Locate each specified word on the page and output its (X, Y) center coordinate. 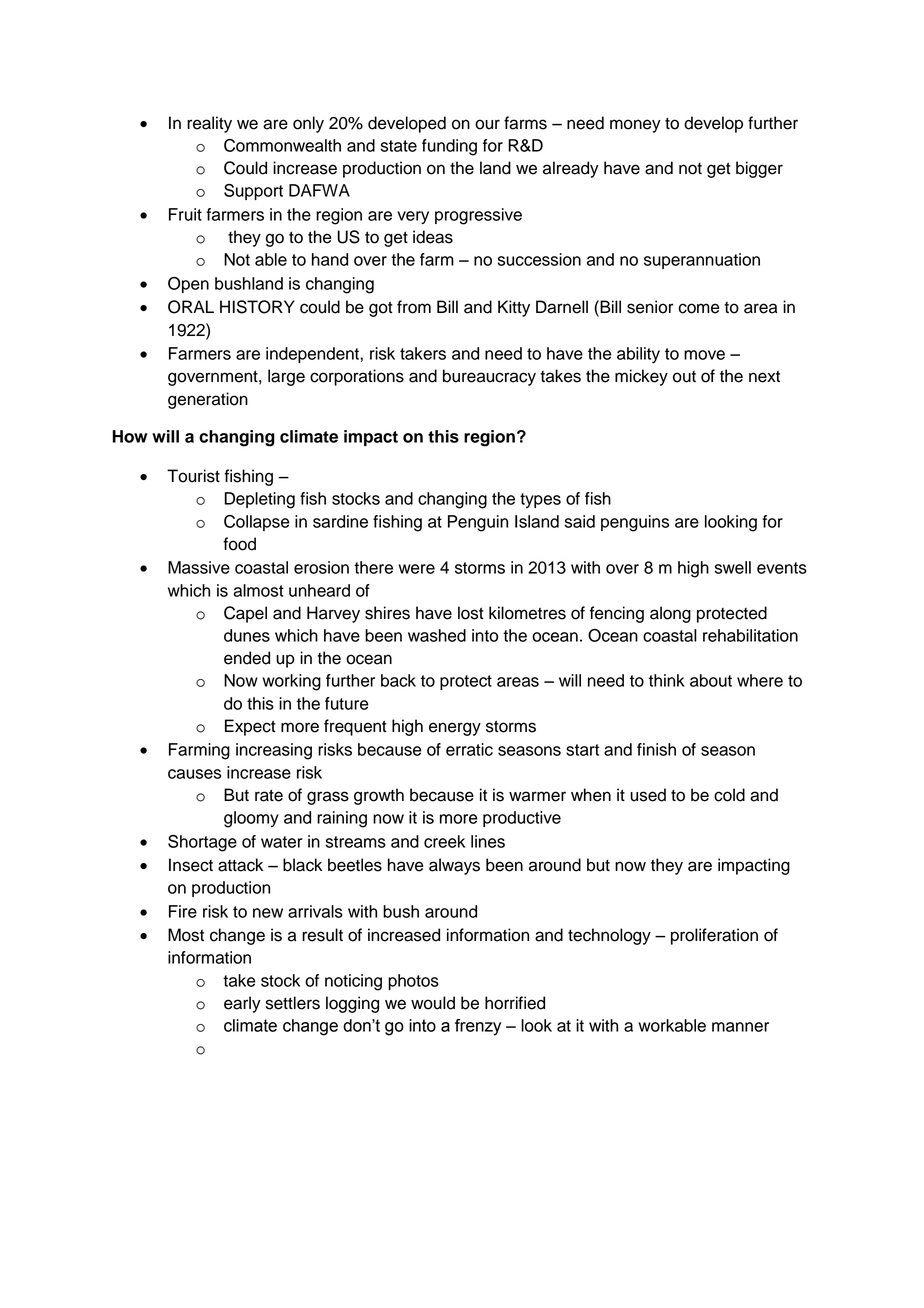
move (704, 355)
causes (194, 774)
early (242, 1004)
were (416, 569)
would (433, 1003)
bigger (759, 169)
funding (449, 147)
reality (209, 124)
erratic (469, 749)
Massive (199, 567)
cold (729, 795)
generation (208, 400)
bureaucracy (489, 377)
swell (733, 567)
